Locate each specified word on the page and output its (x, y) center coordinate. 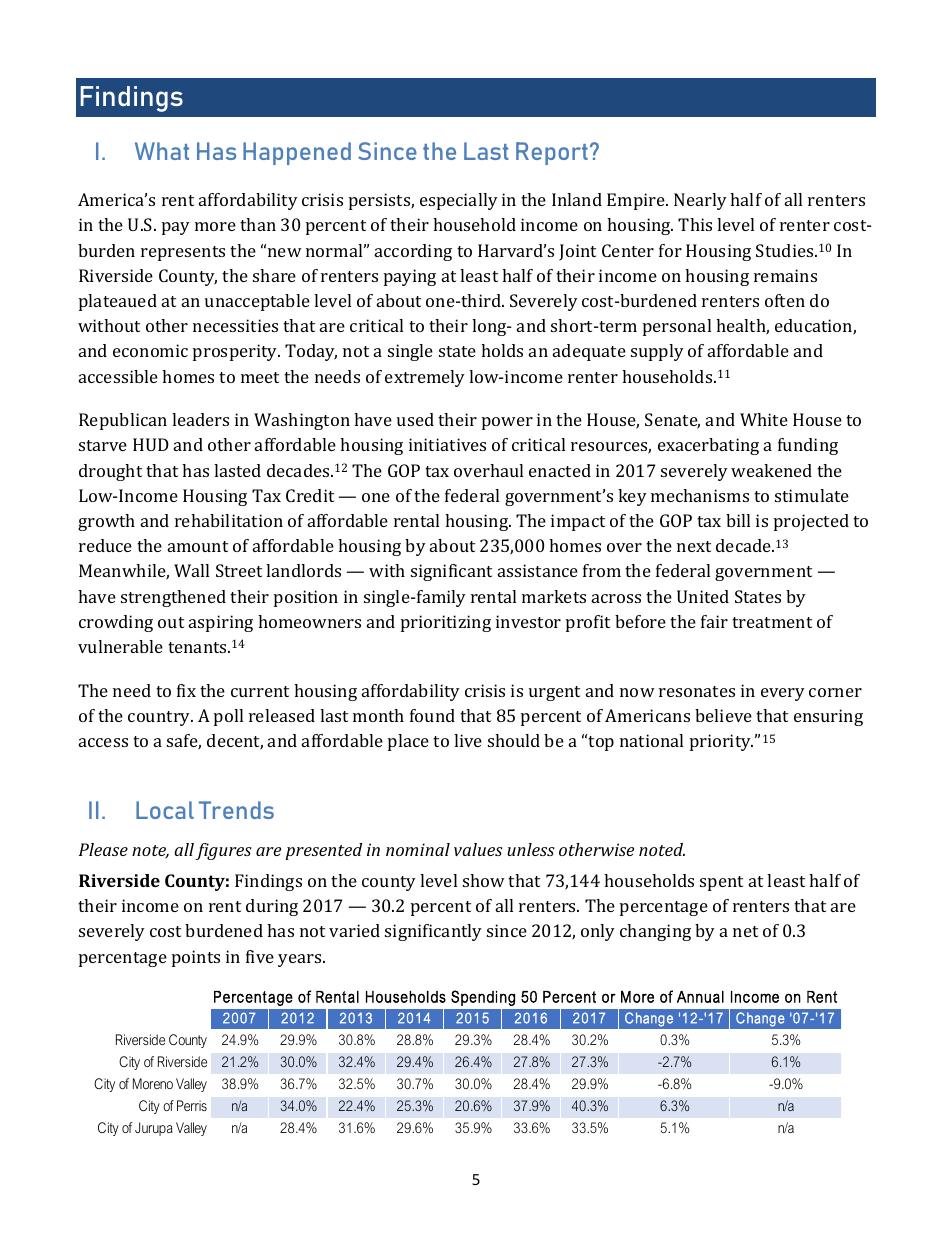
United (703, 596)
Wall (191, 570)
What (162, 151)
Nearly (700, 201)
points (196, 958)
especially (459, 201)
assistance (538, 570)
